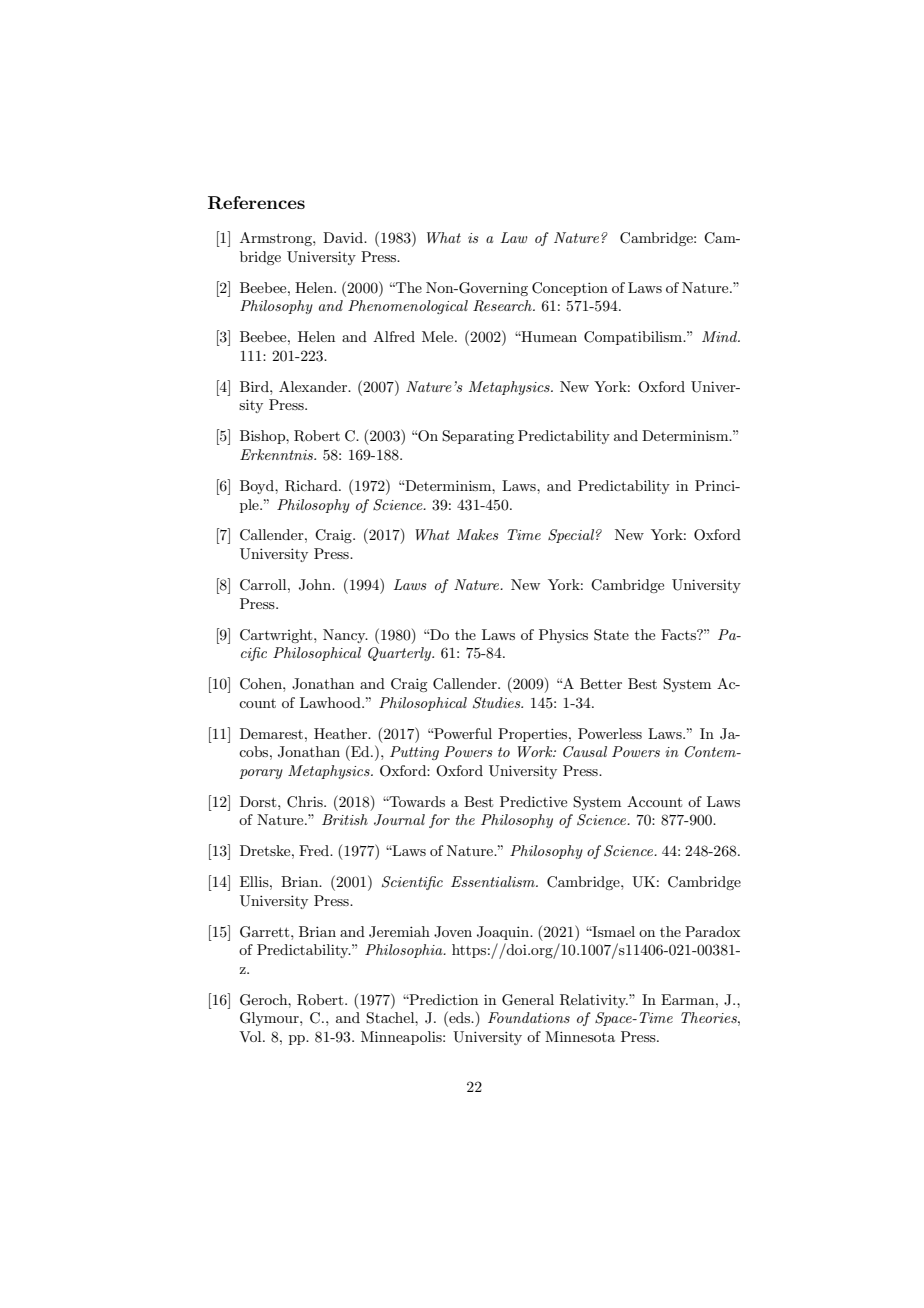  I want to click on Facts, so click(679, 634).
